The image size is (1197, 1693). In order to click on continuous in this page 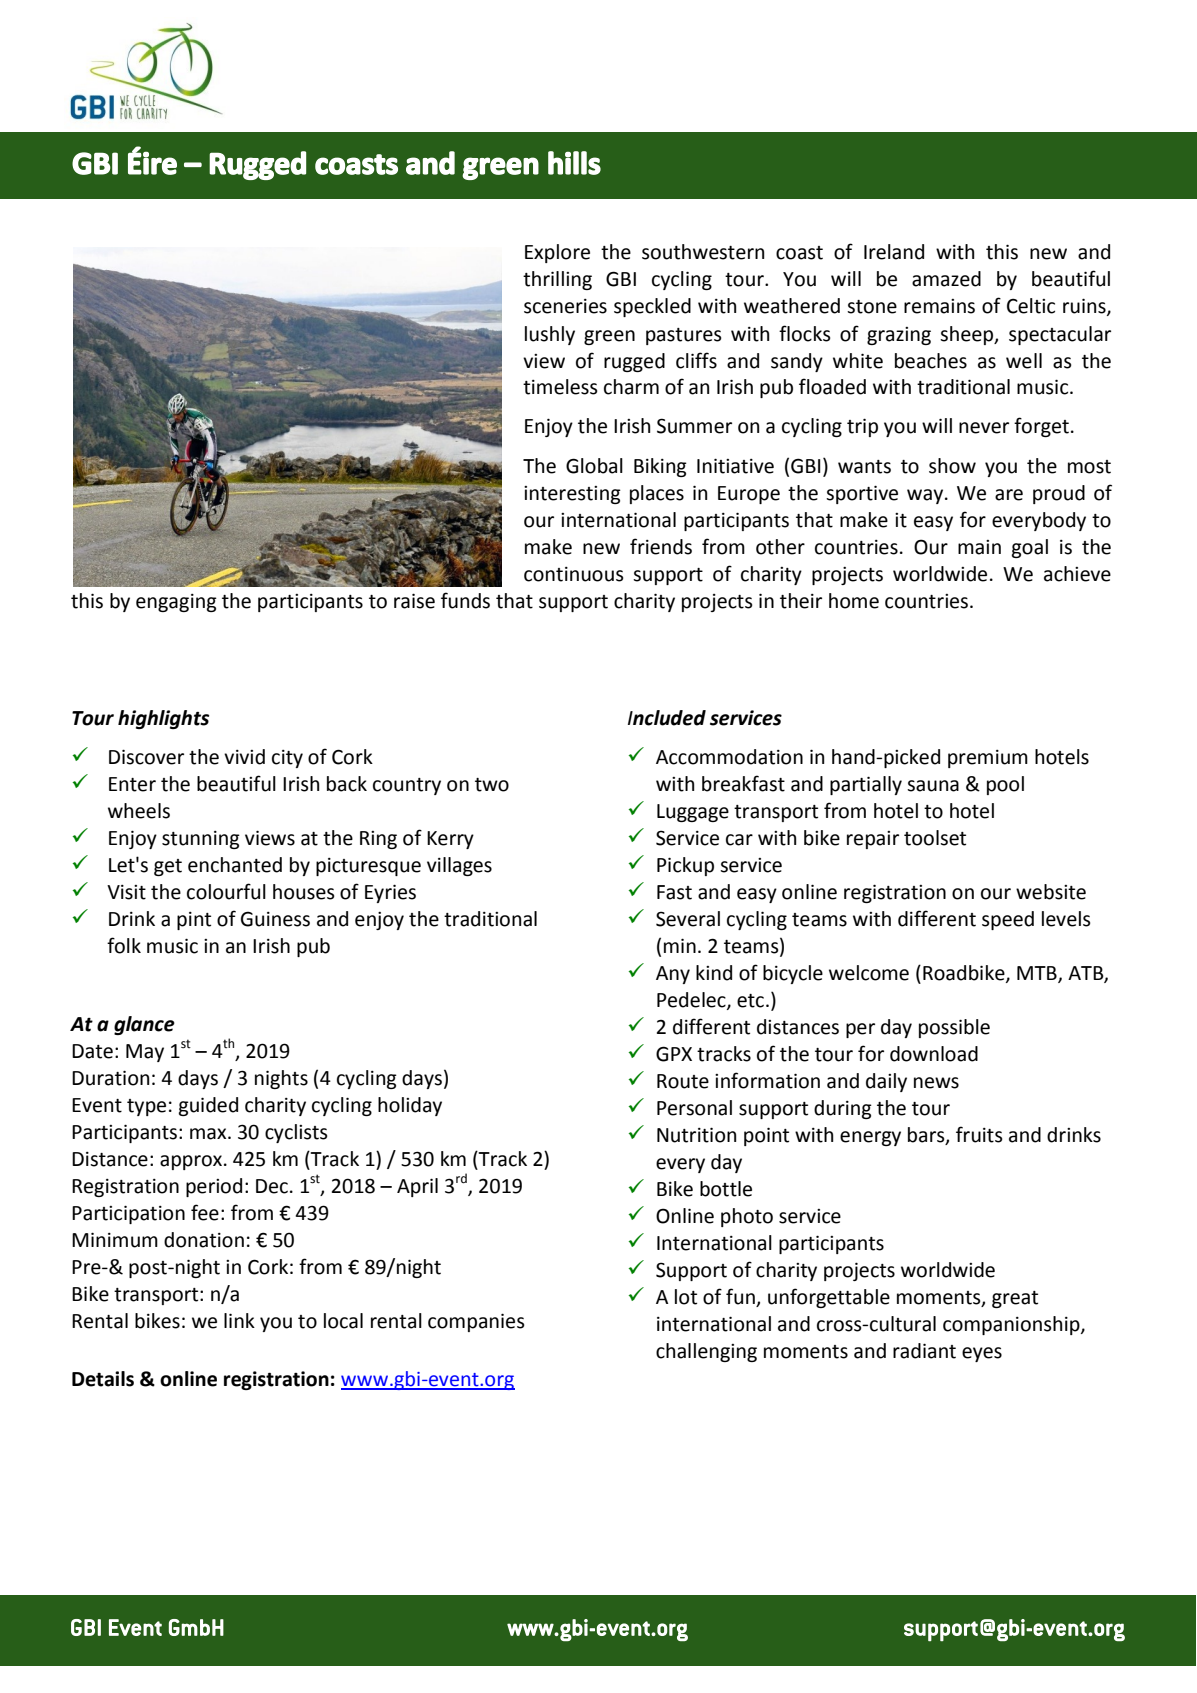, I will do `click(574, 574)`.
